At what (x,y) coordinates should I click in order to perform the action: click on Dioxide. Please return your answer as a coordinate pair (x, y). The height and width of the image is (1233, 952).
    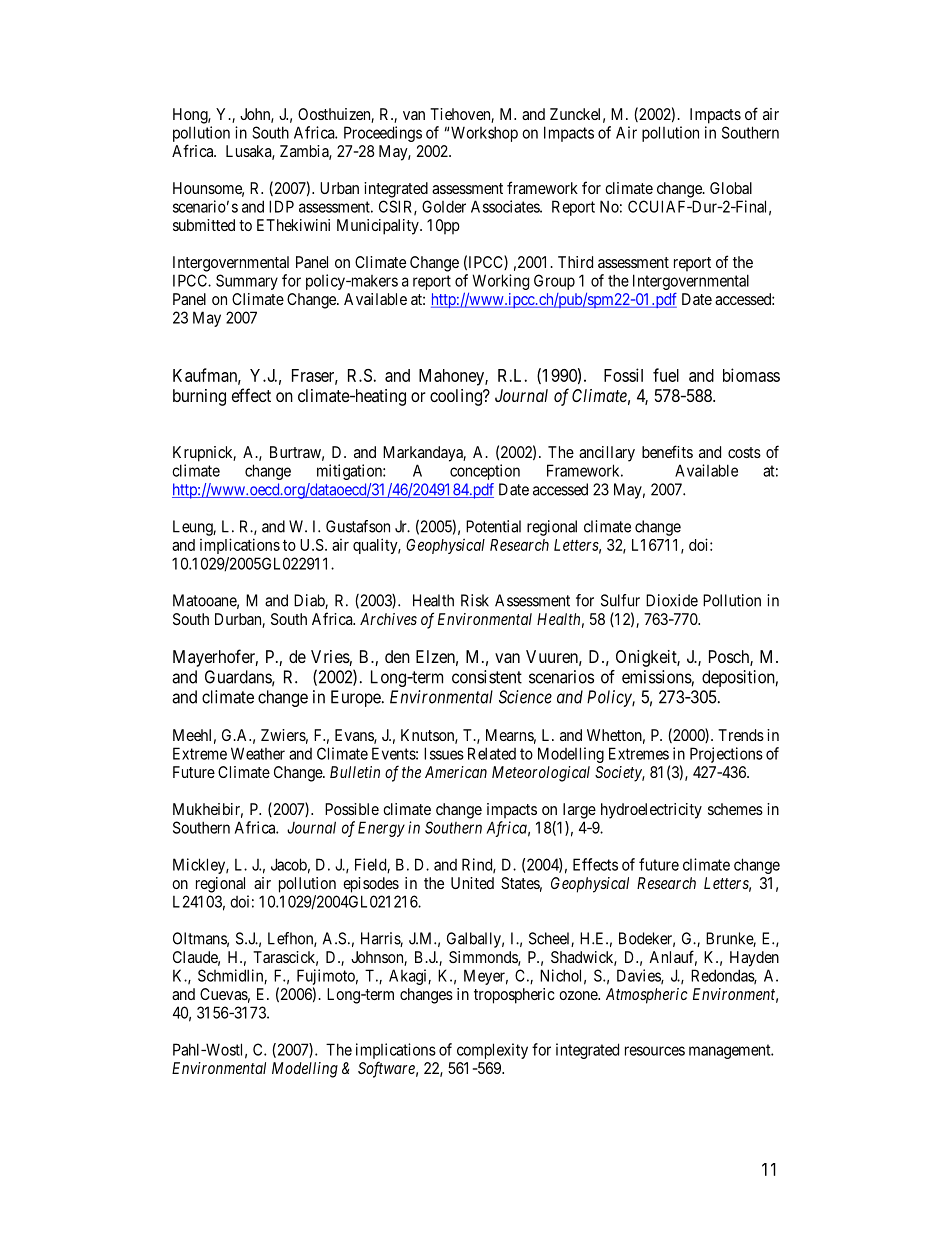
    Looking at the image, I should click on (672, 600).
